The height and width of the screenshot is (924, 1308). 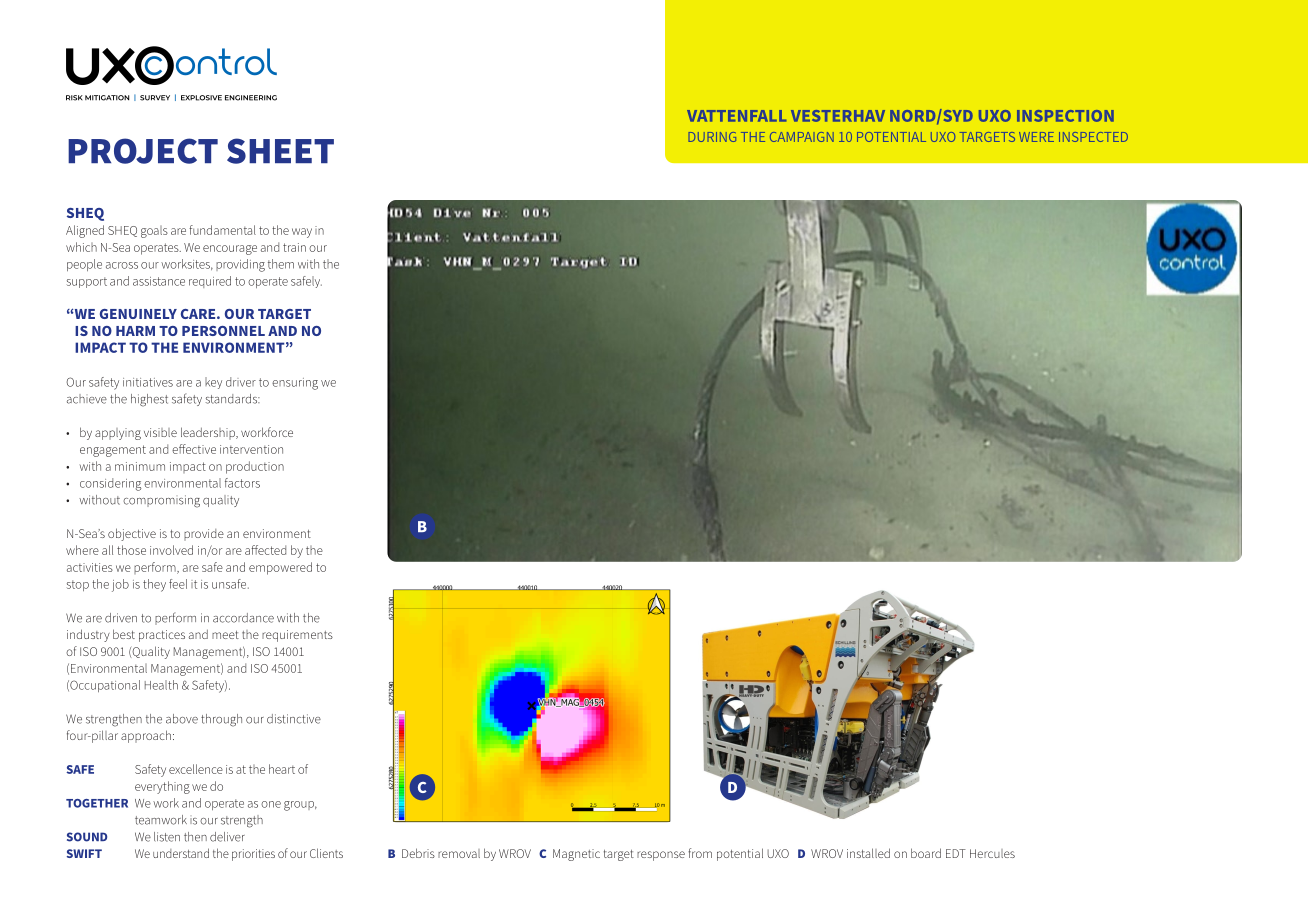 I want to click on production, so click(x=255, y=467).
